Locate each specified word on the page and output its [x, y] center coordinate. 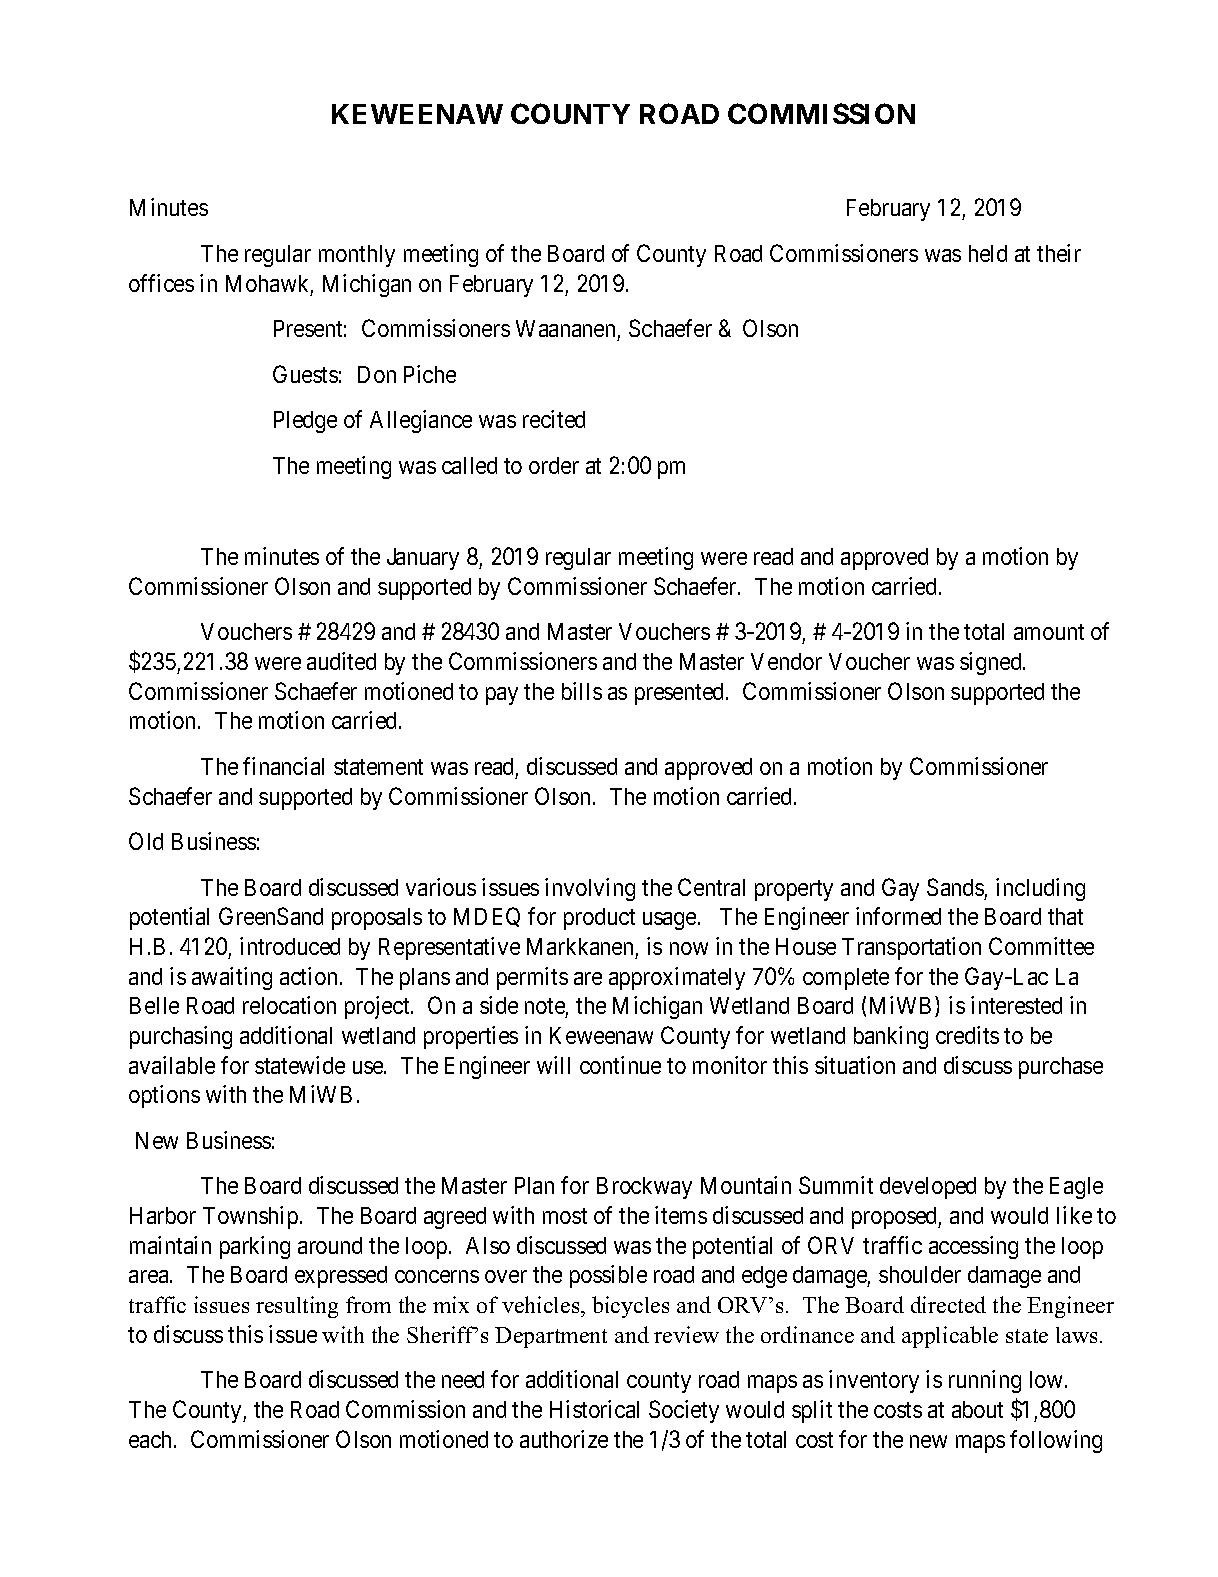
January [423, 559]
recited [554, 419]
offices [161, 283]
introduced [290, 946]
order [554, 465]
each [152, 1439]
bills [582, 691]
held [988, 253]
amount [1049, 632]
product [599, 919]
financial [283, 766]
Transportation [911, 948]
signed [992, 663]
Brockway [644, 1188]
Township [250, 1217]
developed [928, 1188]
